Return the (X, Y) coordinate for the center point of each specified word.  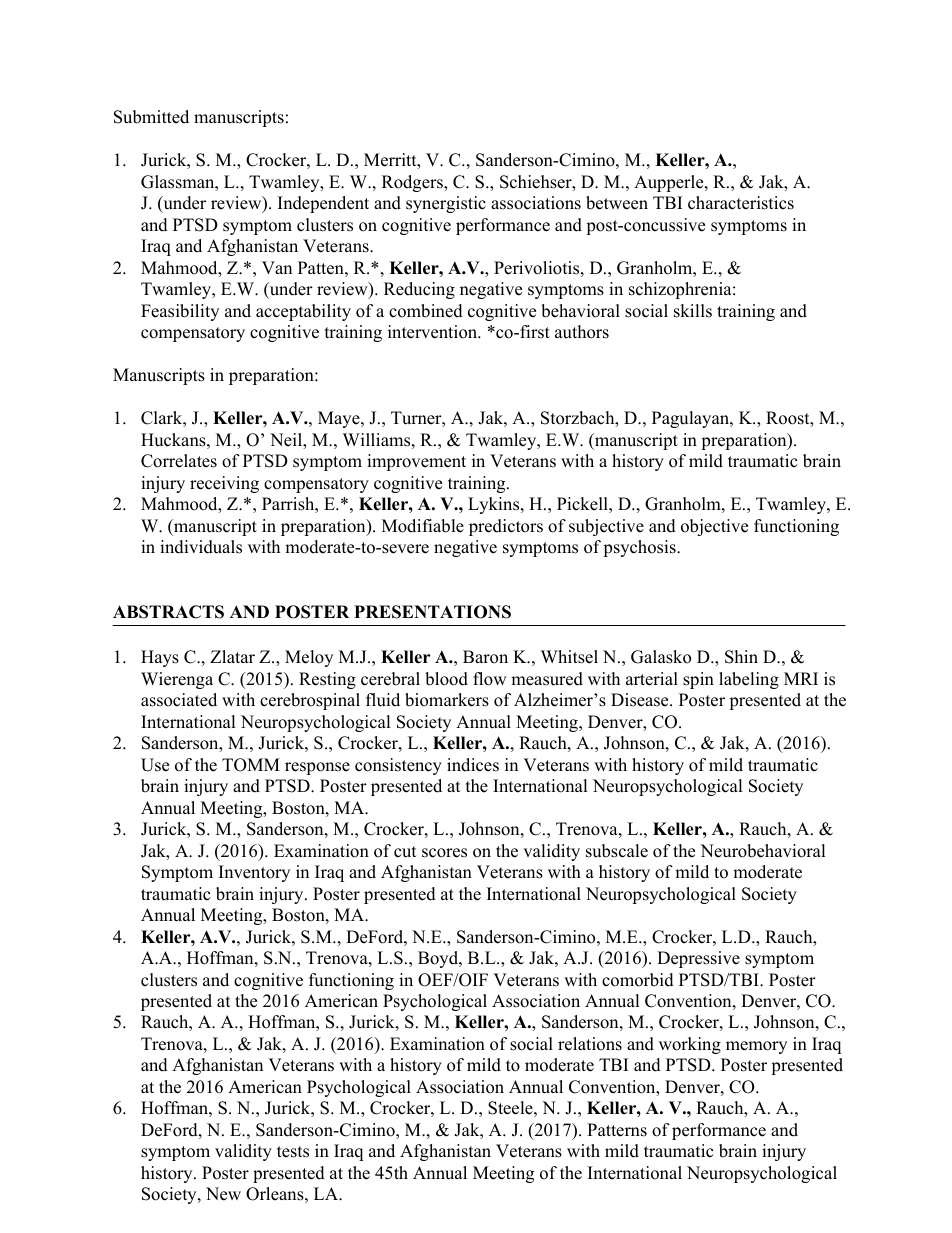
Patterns (617, 1130)
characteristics (741, 203)
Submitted (151, 117)
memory (756, 1047)
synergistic (446, 204)
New (223, 1194)
